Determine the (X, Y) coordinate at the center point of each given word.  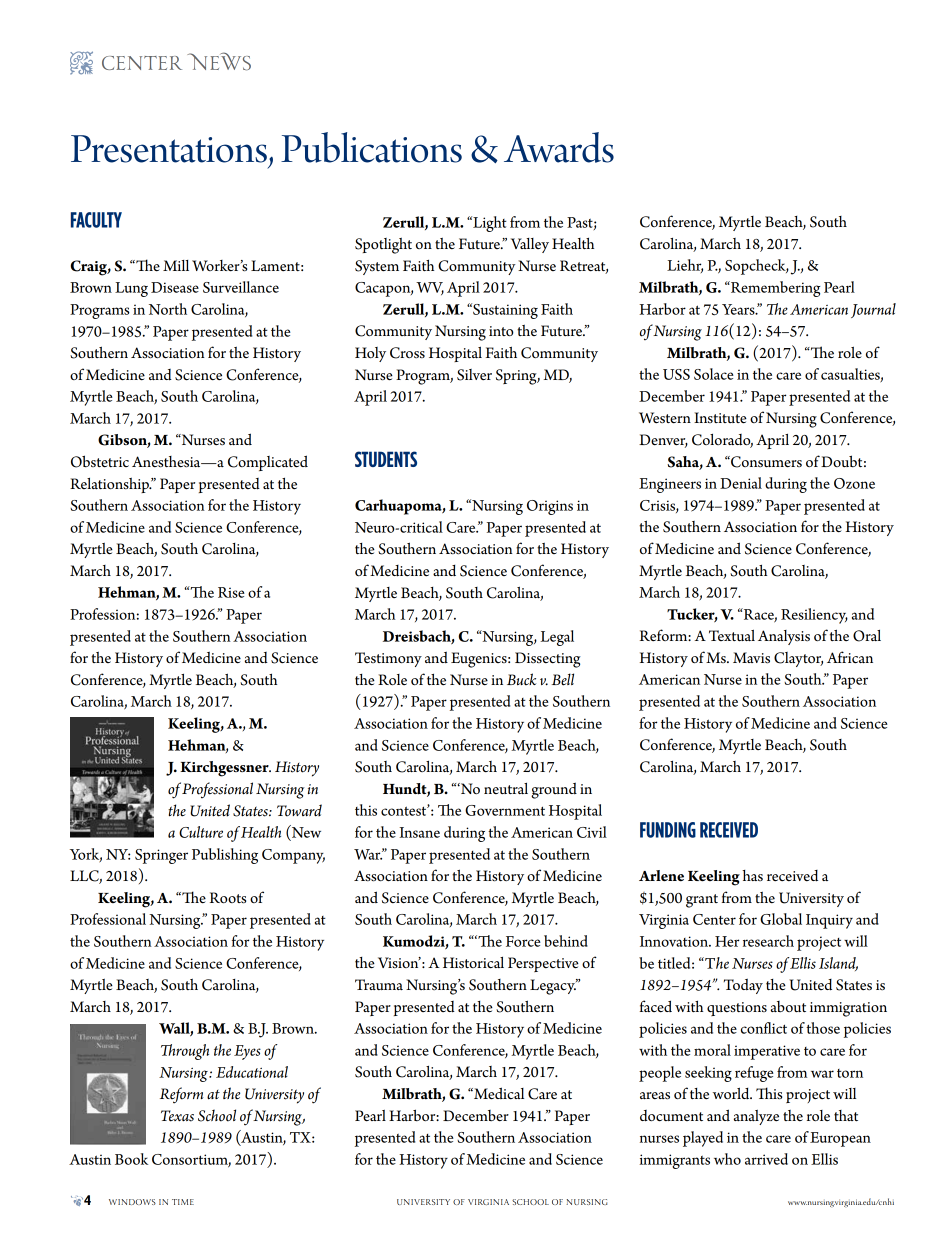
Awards (559, 147)
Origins (550, 507)
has (752, 875)
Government (505, 810)
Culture (201, 832)
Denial (741, 483)
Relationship (110, 485)
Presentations (169, 149)
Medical (498, 1093)
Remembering (774, 289)
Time (183, 1202)
